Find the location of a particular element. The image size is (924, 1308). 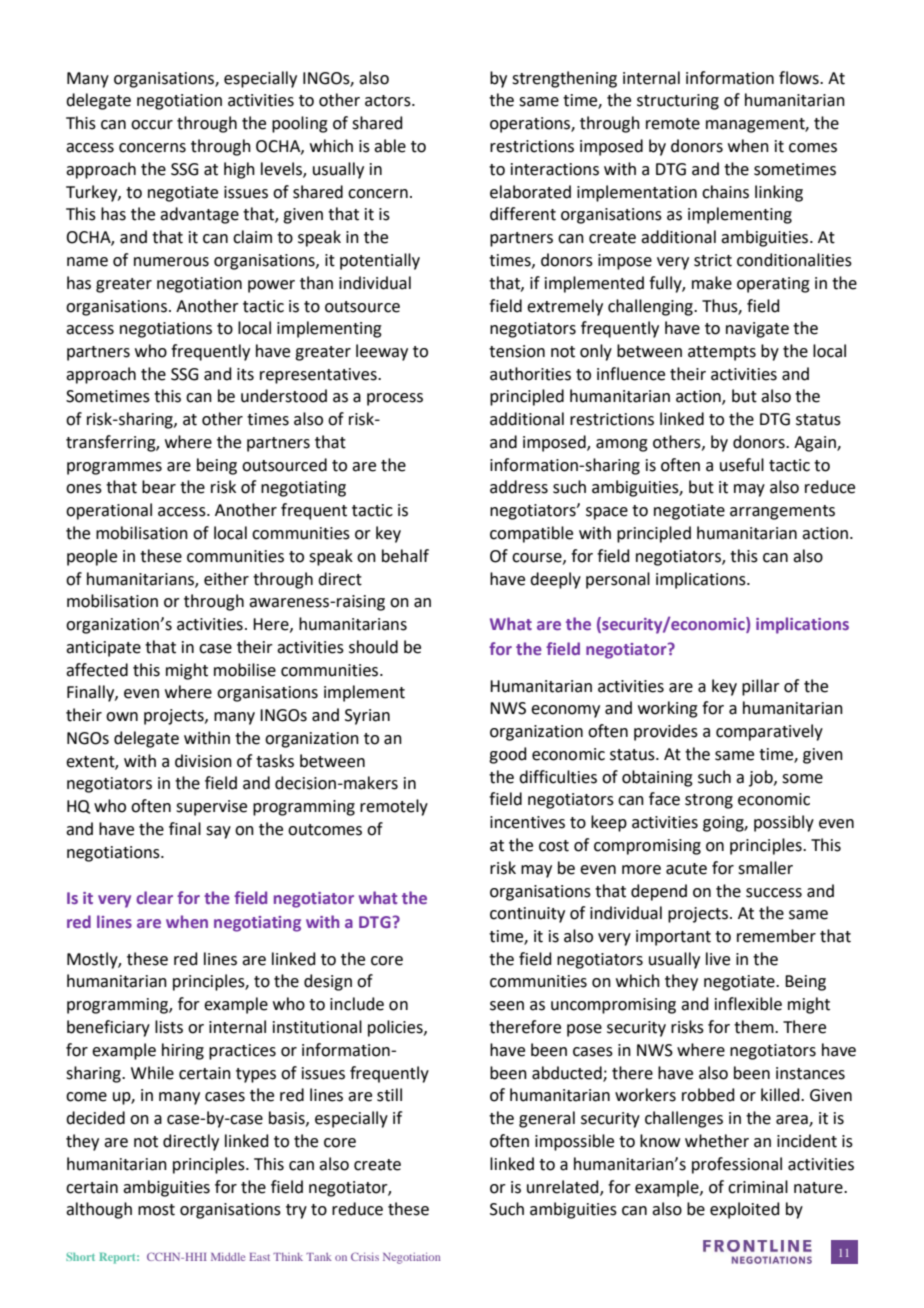

say is located at coordinates (218, 832).
